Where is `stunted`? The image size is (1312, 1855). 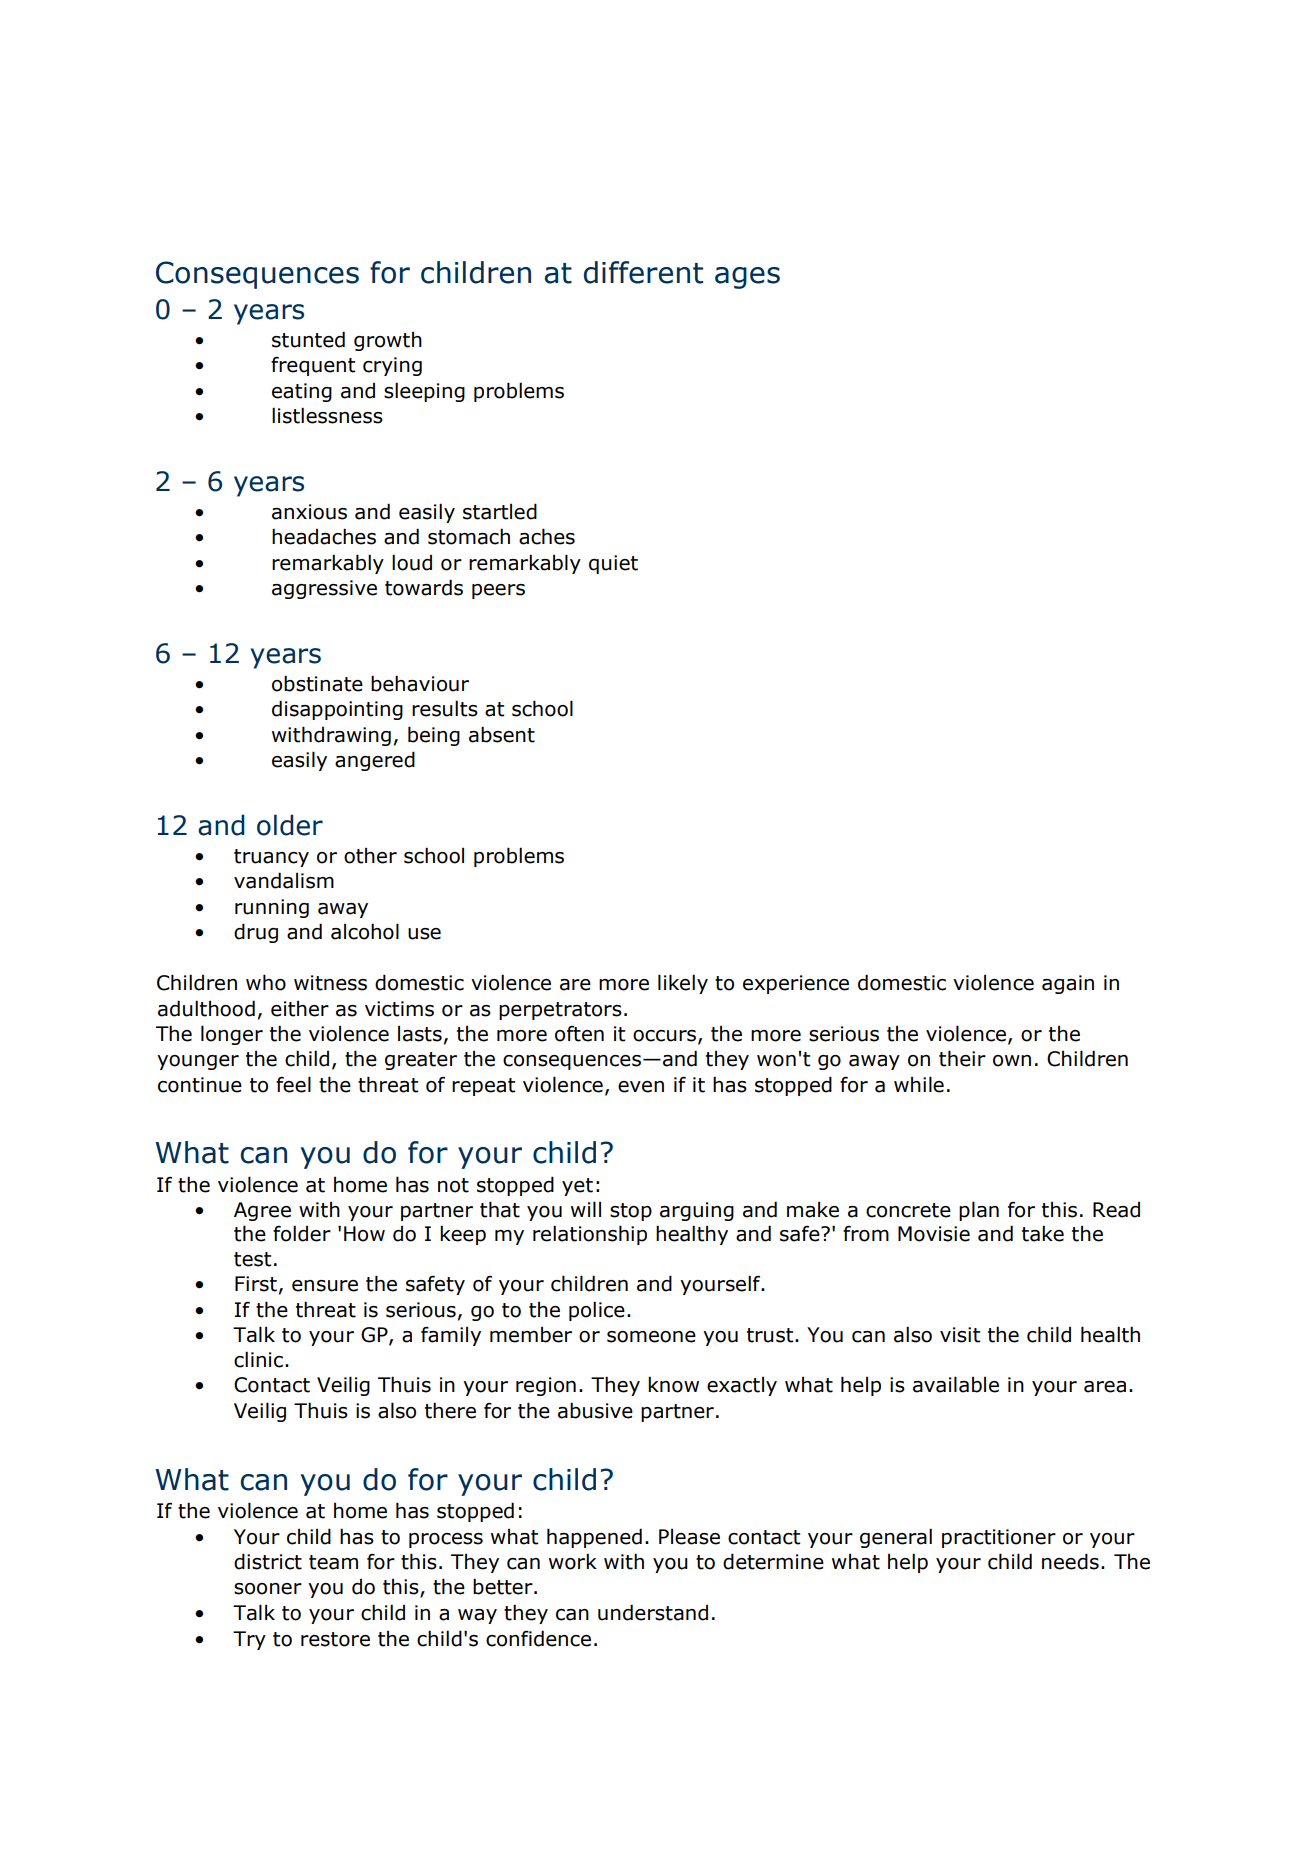 stunted is located at coordinates (308, 339).
